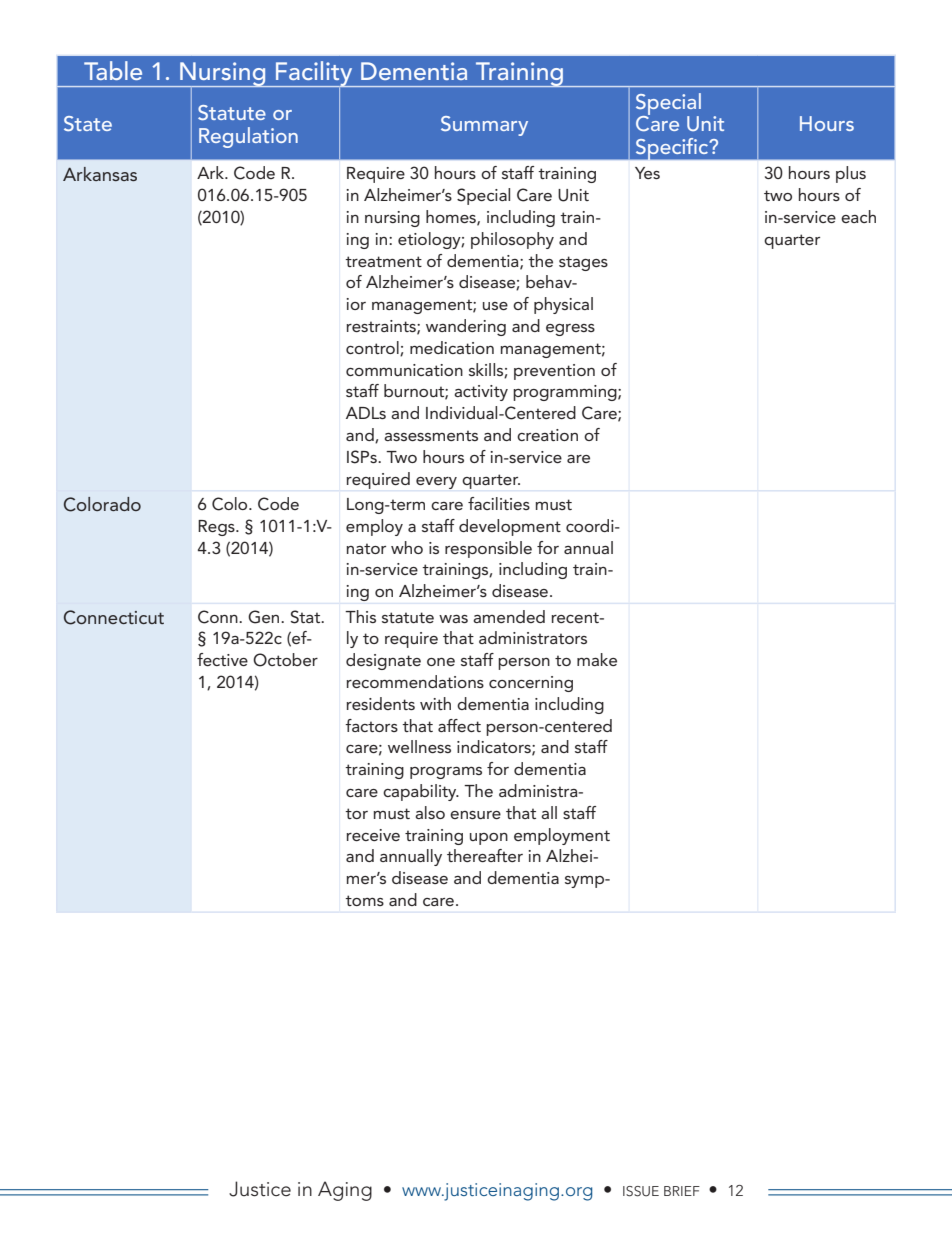  What do you see at coordinates (489, 839) in the image?
I see `upon` at bounding box center [489, 839].
